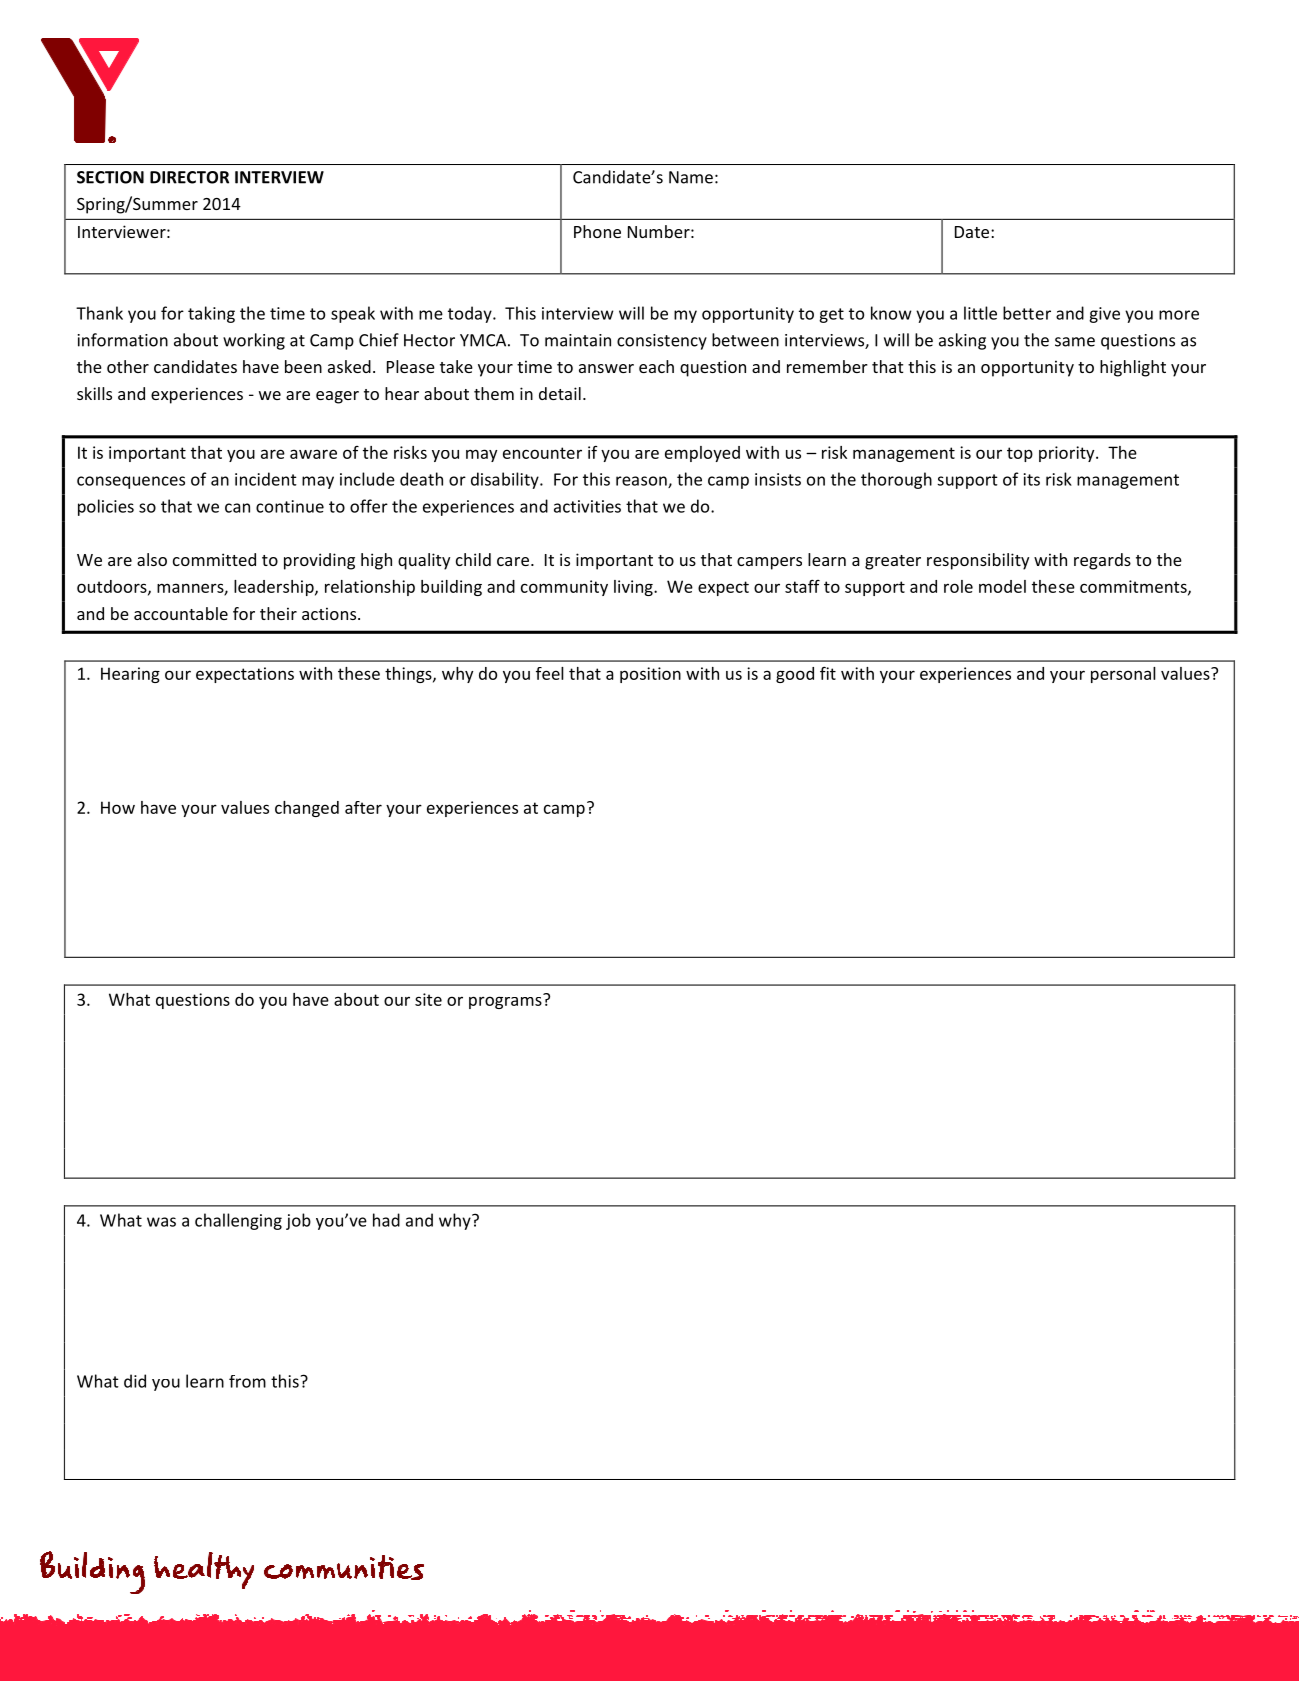 The image size is (1299, 1681). What do you see at coordinates (702, 454) in the screenshot?
I see `employed` at bounding box center [702, 454].
